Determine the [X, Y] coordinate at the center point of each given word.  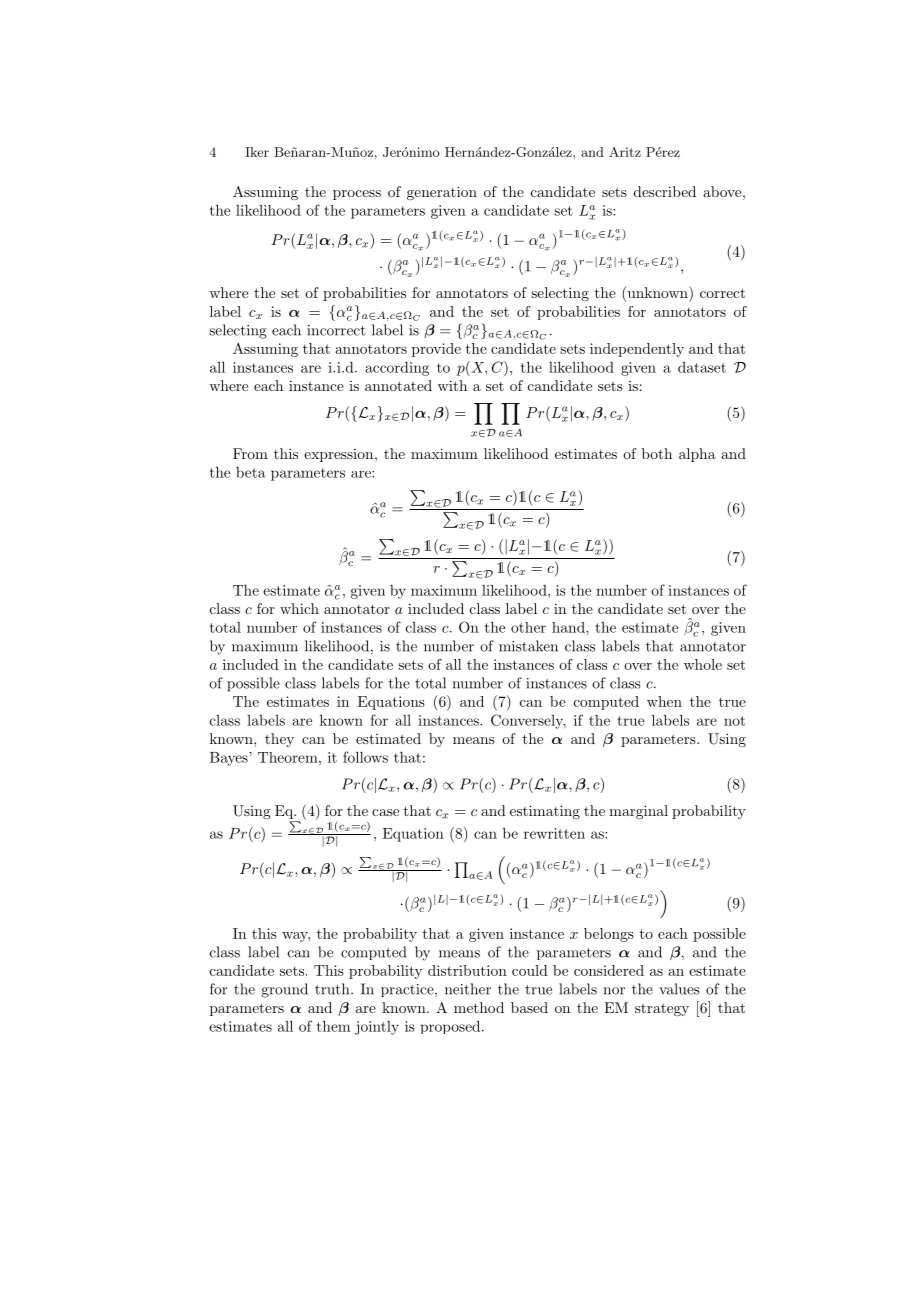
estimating [545, 812]
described [665, 191]
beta [251, 472]
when [664, 701]
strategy [662, 1009]
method [479, 1007]
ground [284, 990]
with [452, 385]
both [657, 453]
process [357, 195]
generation [442, 193]
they [279, 740]
